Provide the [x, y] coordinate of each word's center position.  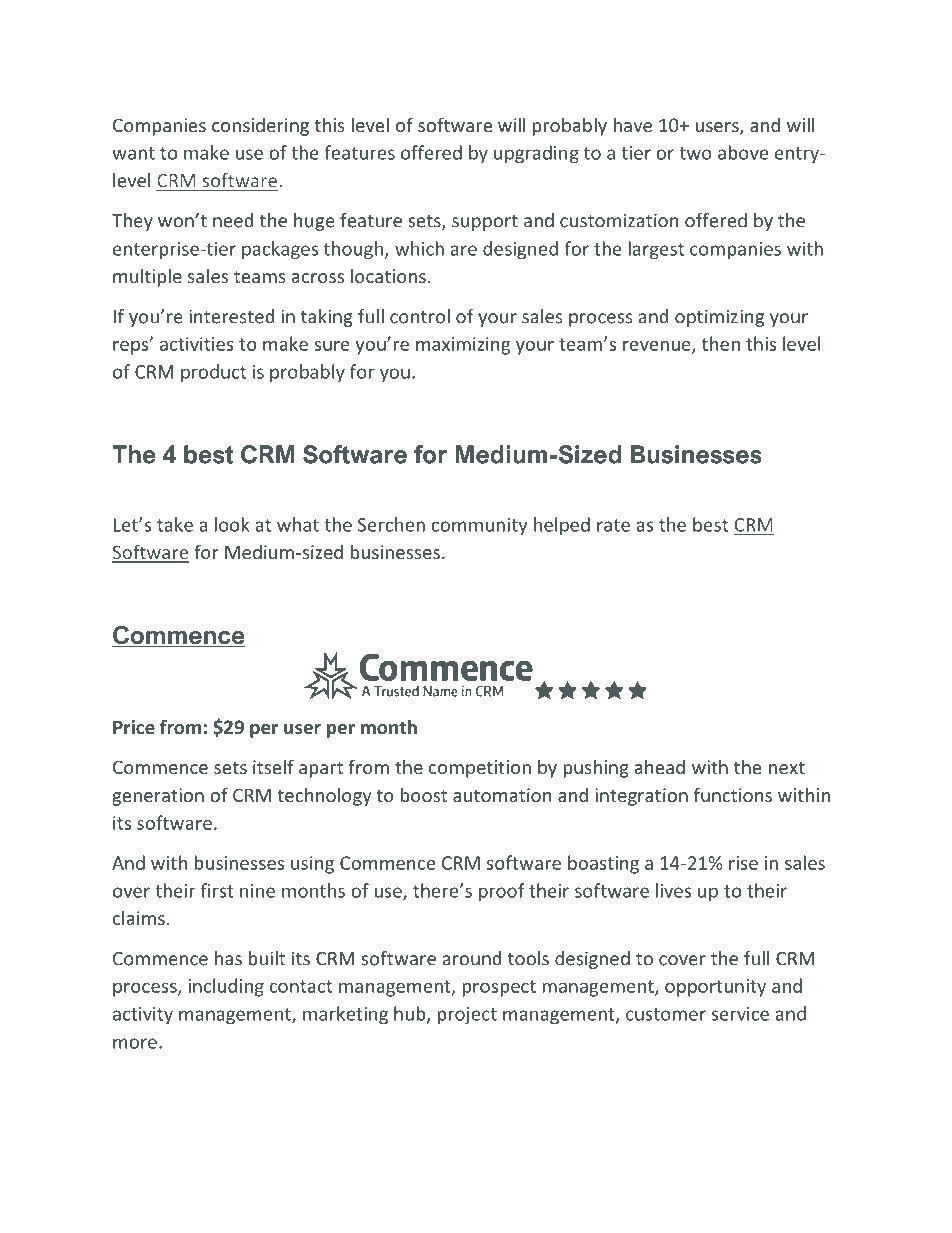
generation [158, 797]
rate [613, 525]
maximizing [463, 346]
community [479, 526]
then [721, 343]
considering [260, 127]
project [467, 1015]
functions [733, 794]
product [213, 373]
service [740, 1014]
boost [424, 794]
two [695, 153]
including [226, 987]
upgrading [536, 154]
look [232, 524]
